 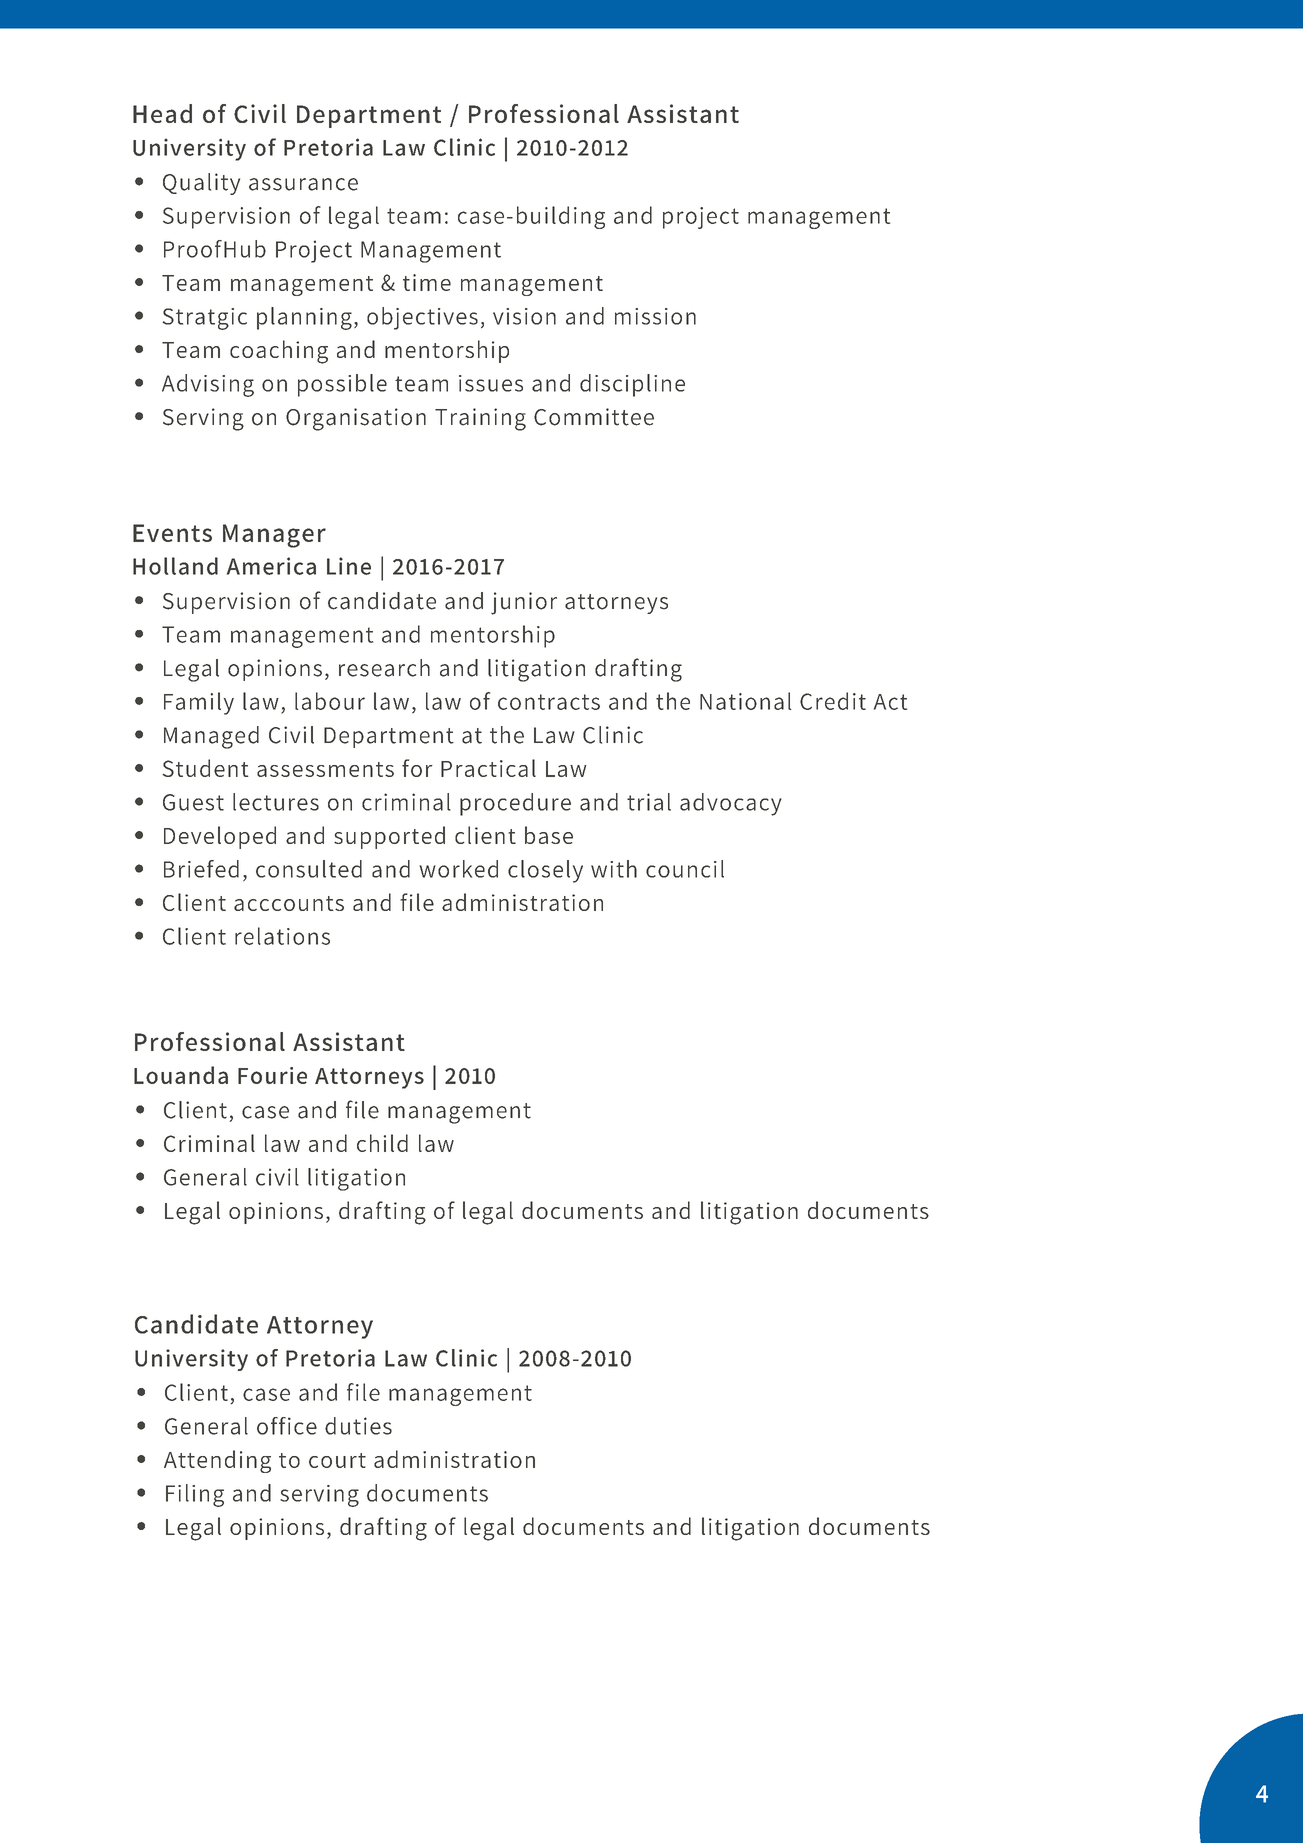 What do you see at coordinates (655, 316) in the screenshot?
I see `mission` at bounding box center [655, 316].
